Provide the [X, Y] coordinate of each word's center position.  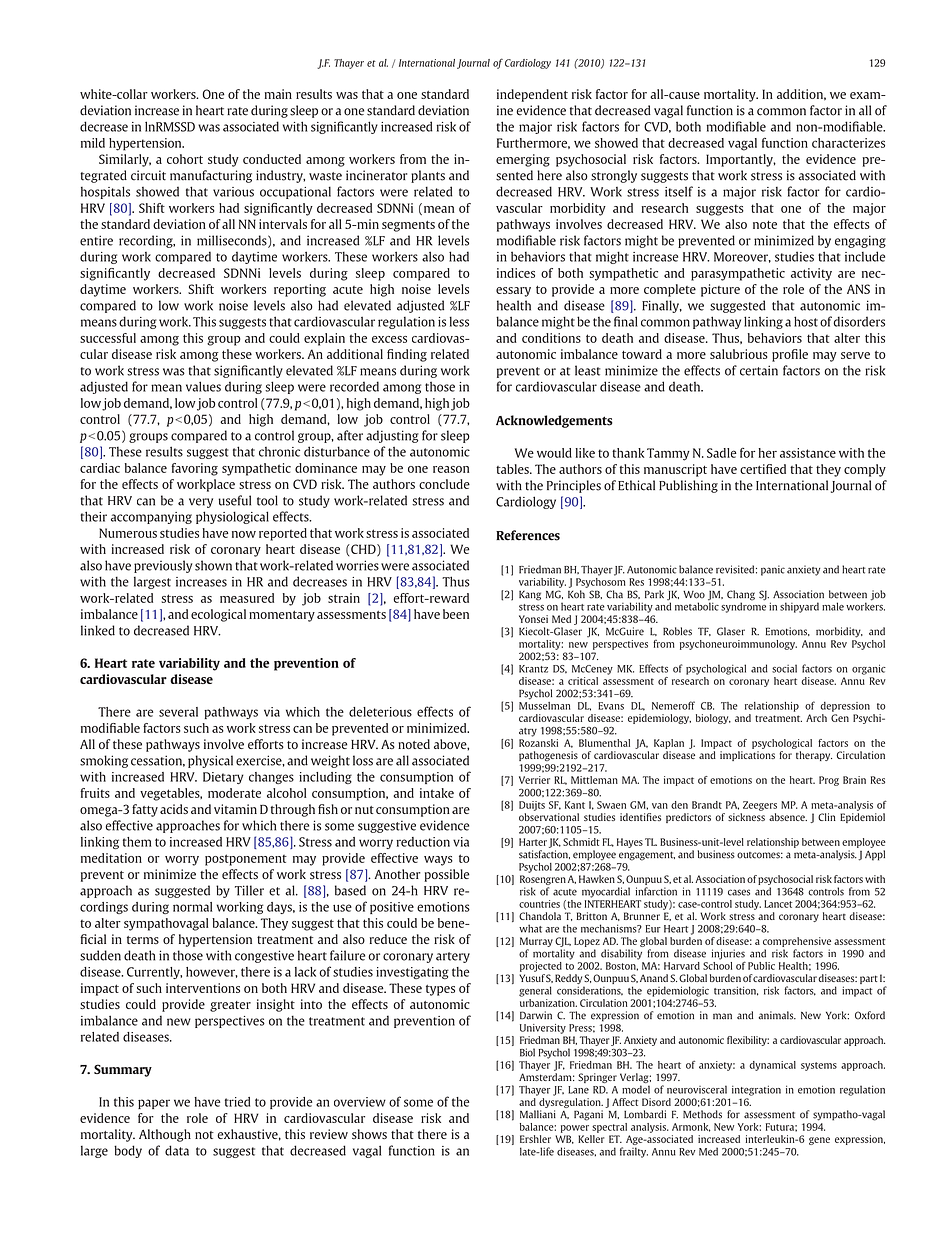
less [459, 321]
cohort [185, 159]
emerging [523, 160]
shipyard [799, 607]
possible [447, 875]
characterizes [848, 143]
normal [192, 907]
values [203, 386]
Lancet [778, 904]
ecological [218, 615]
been [456, 614]
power [575, 1129]
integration [756, 1090]
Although [165, 1135]
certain [759, 370]
